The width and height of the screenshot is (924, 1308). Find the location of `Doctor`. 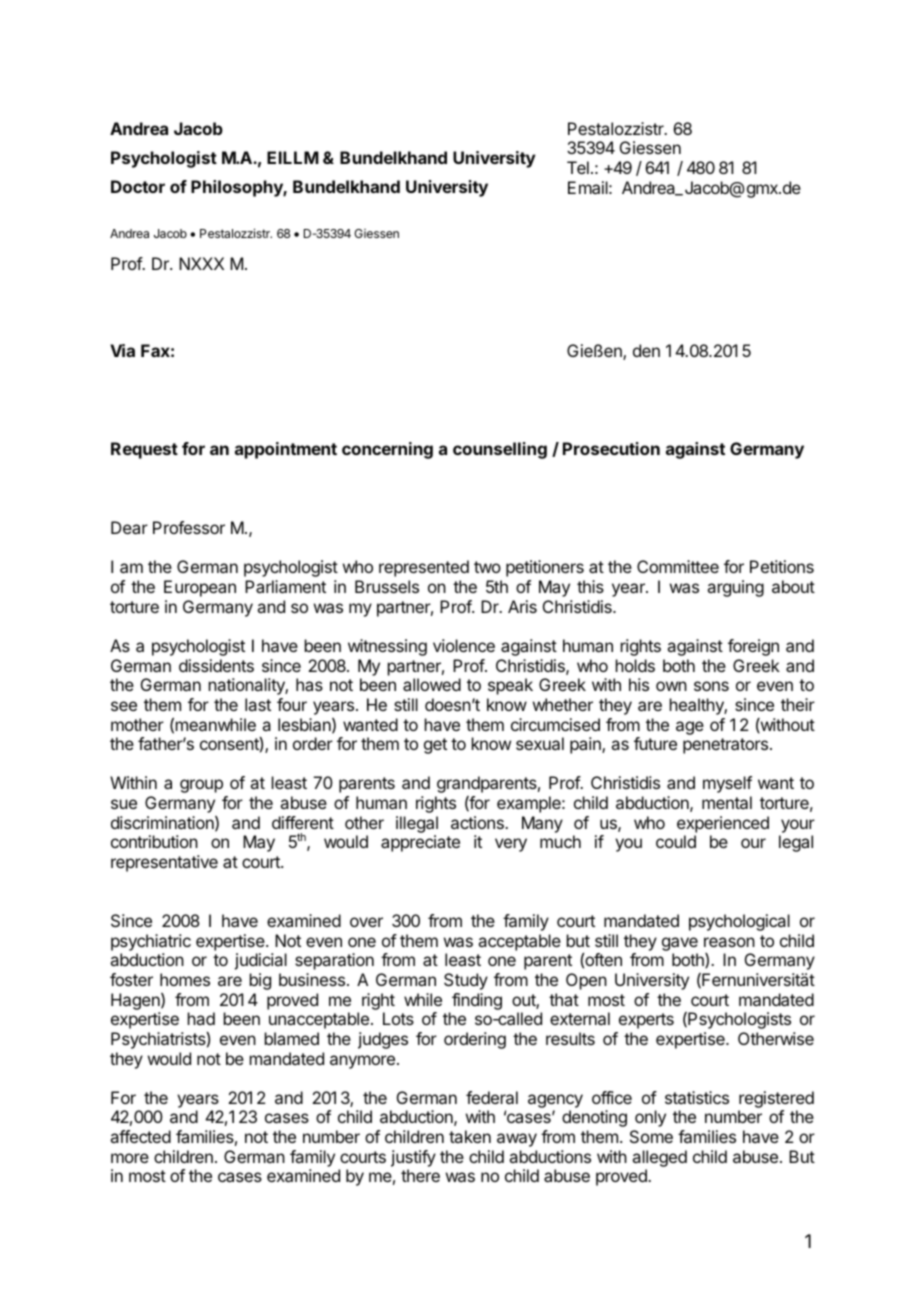

Doctor is located at coordinates (138, 186).
